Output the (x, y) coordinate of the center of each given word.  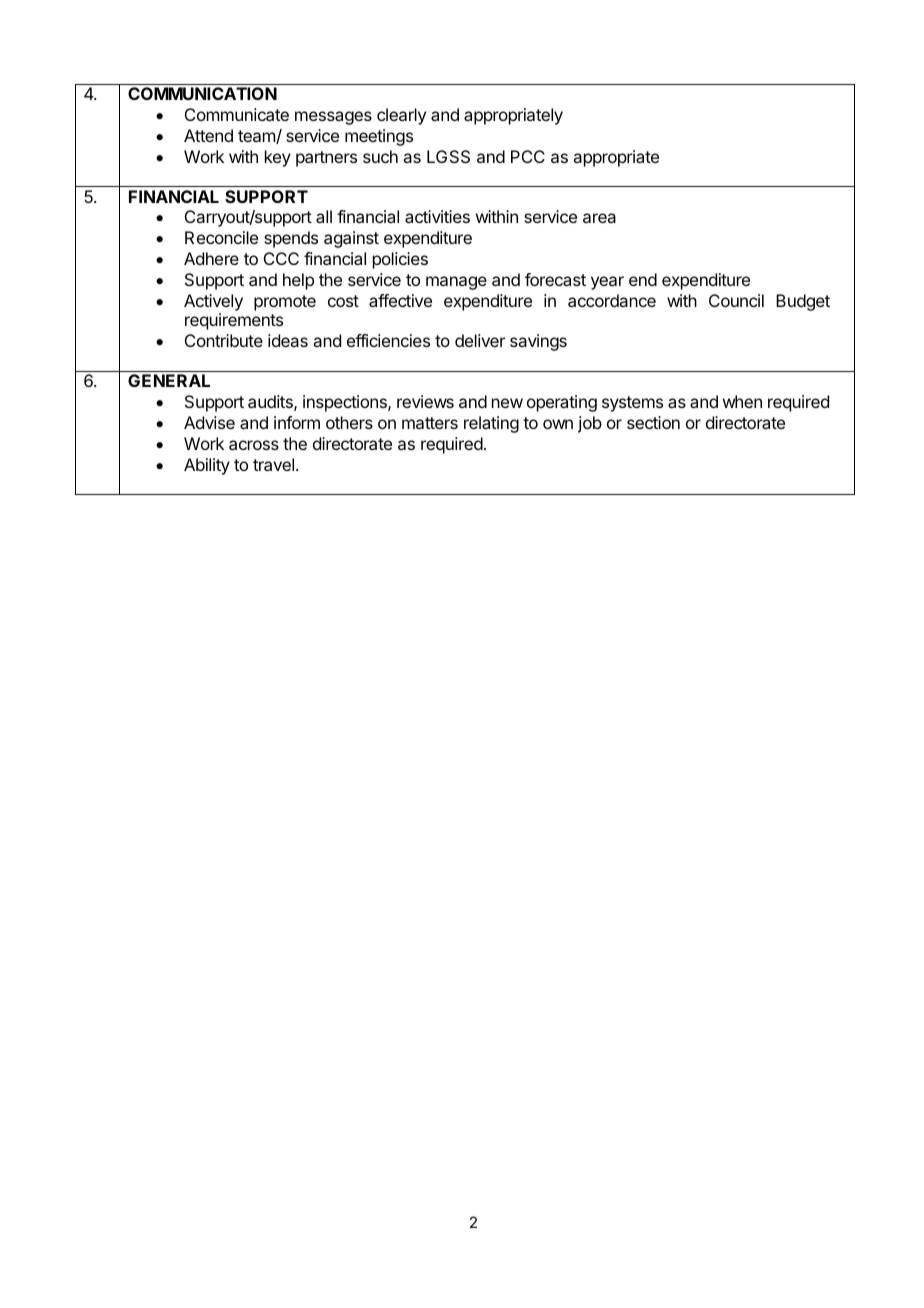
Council (736, 300)
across (254, 445)
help (298, 281)
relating (491, 424)
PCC (528, 156)
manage (456, 283)
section (653, 422)
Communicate (237, 114)
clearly (401, 116)
